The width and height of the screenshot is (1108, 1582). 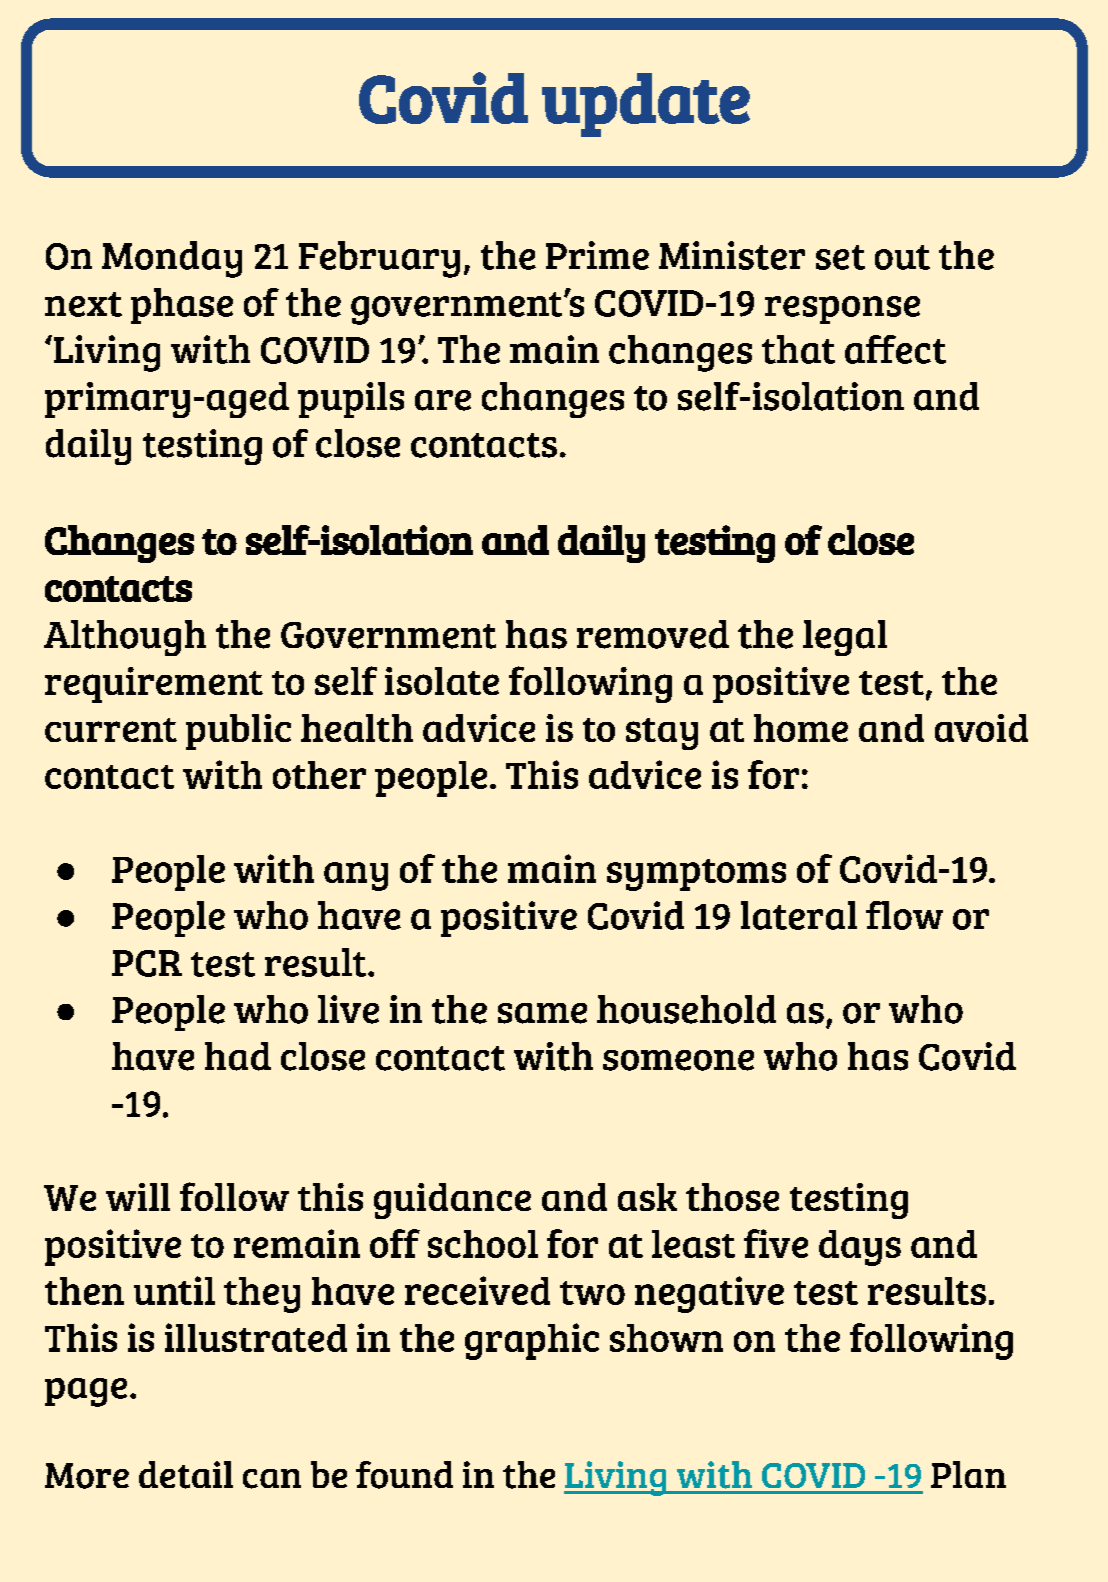 What do you see at coordinates (902, 257) in the screenshot?
I see `out` at bounding box center [902, 257].
